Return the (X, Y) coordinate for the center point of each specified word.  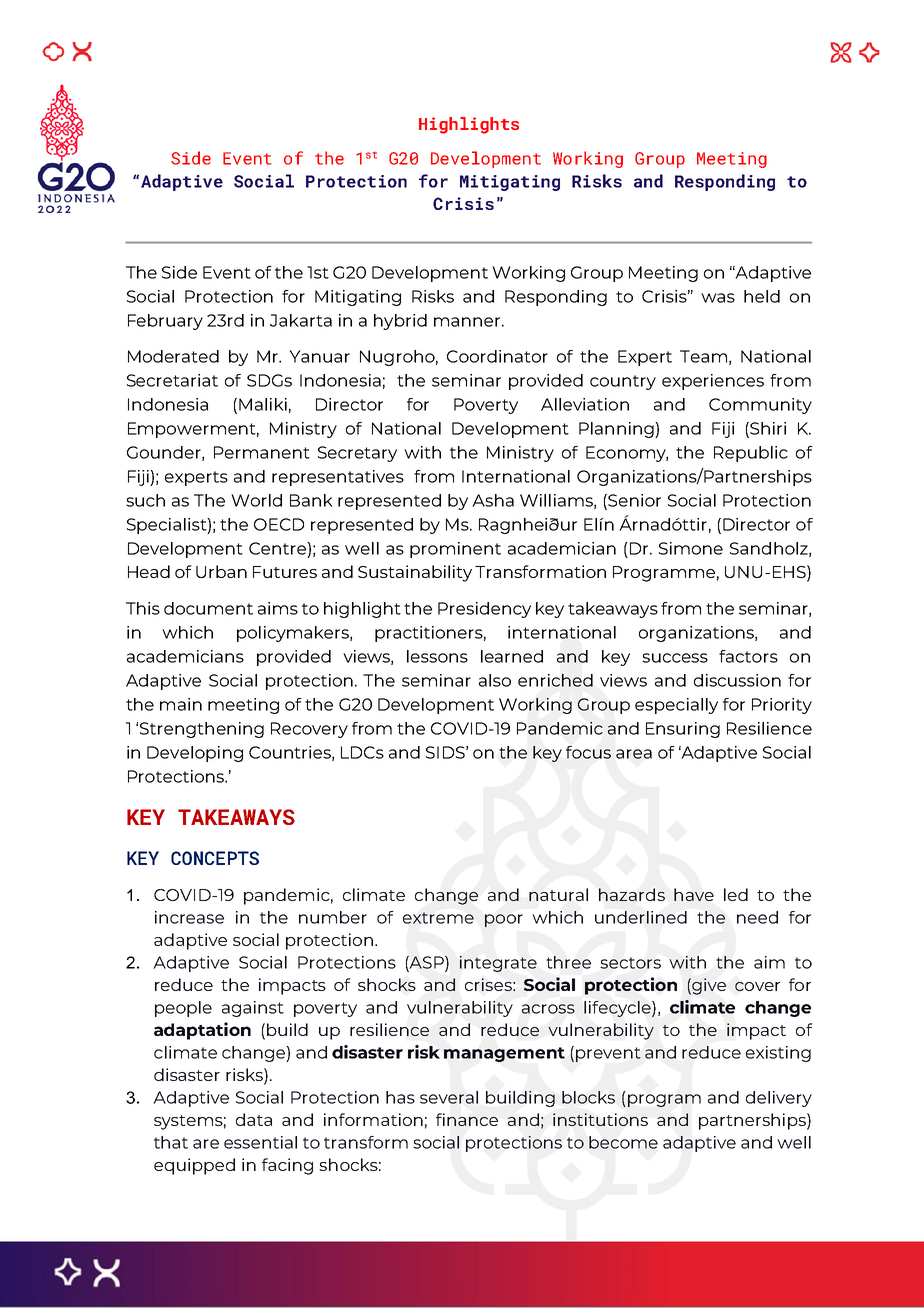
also (495, 680)
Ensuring (683, 730)
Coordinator (497, 356)
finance (467, 1119)
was (718, 298)
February (165, 322)
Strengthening (202, 730)
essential (260, 1142)
